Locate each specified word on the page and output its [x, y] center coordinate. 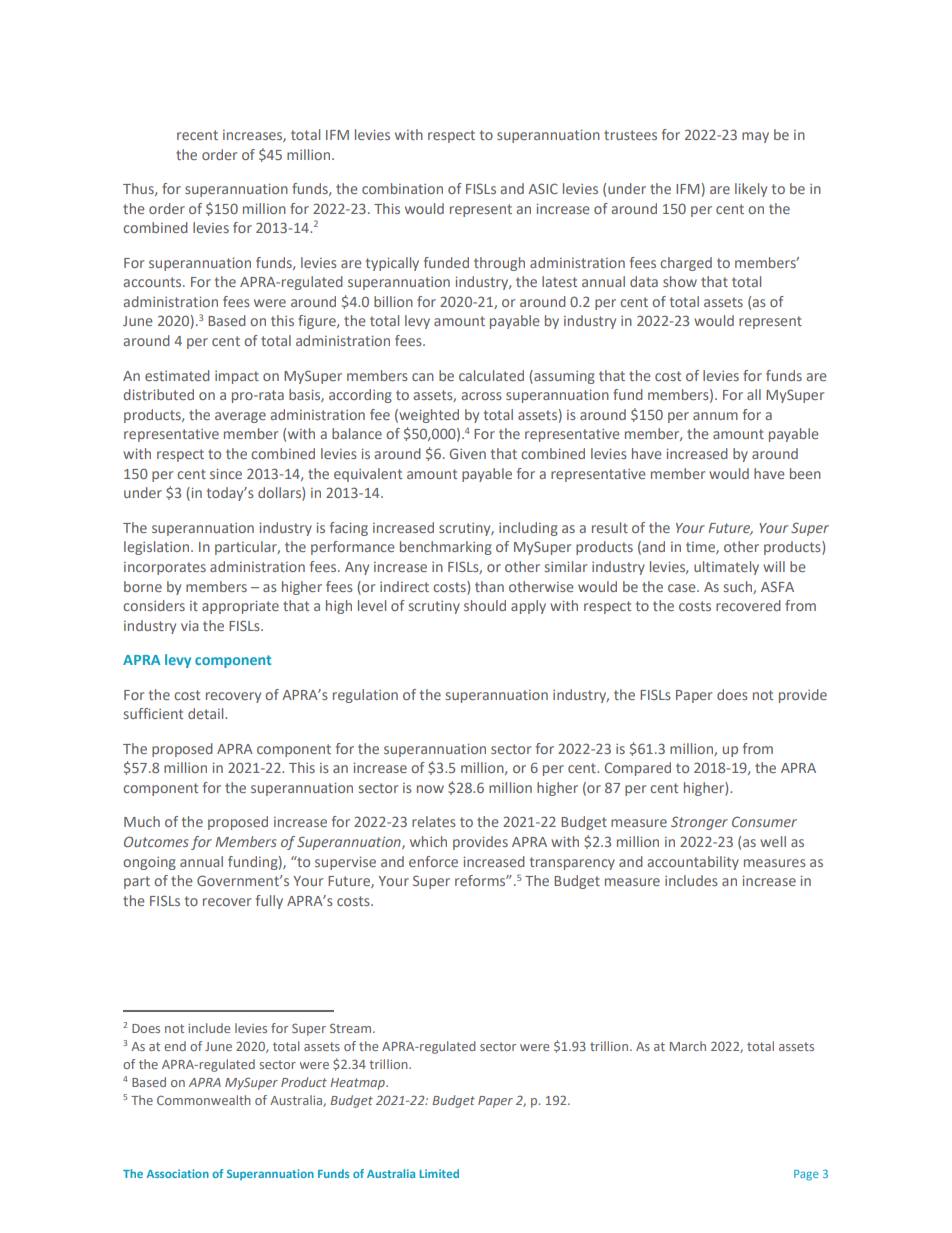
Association [178, 1173]
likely [751, 190]
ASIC [543, 188]
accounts [154, 282]
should [485, 605]
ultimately [726, 568]
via [189, 626]
